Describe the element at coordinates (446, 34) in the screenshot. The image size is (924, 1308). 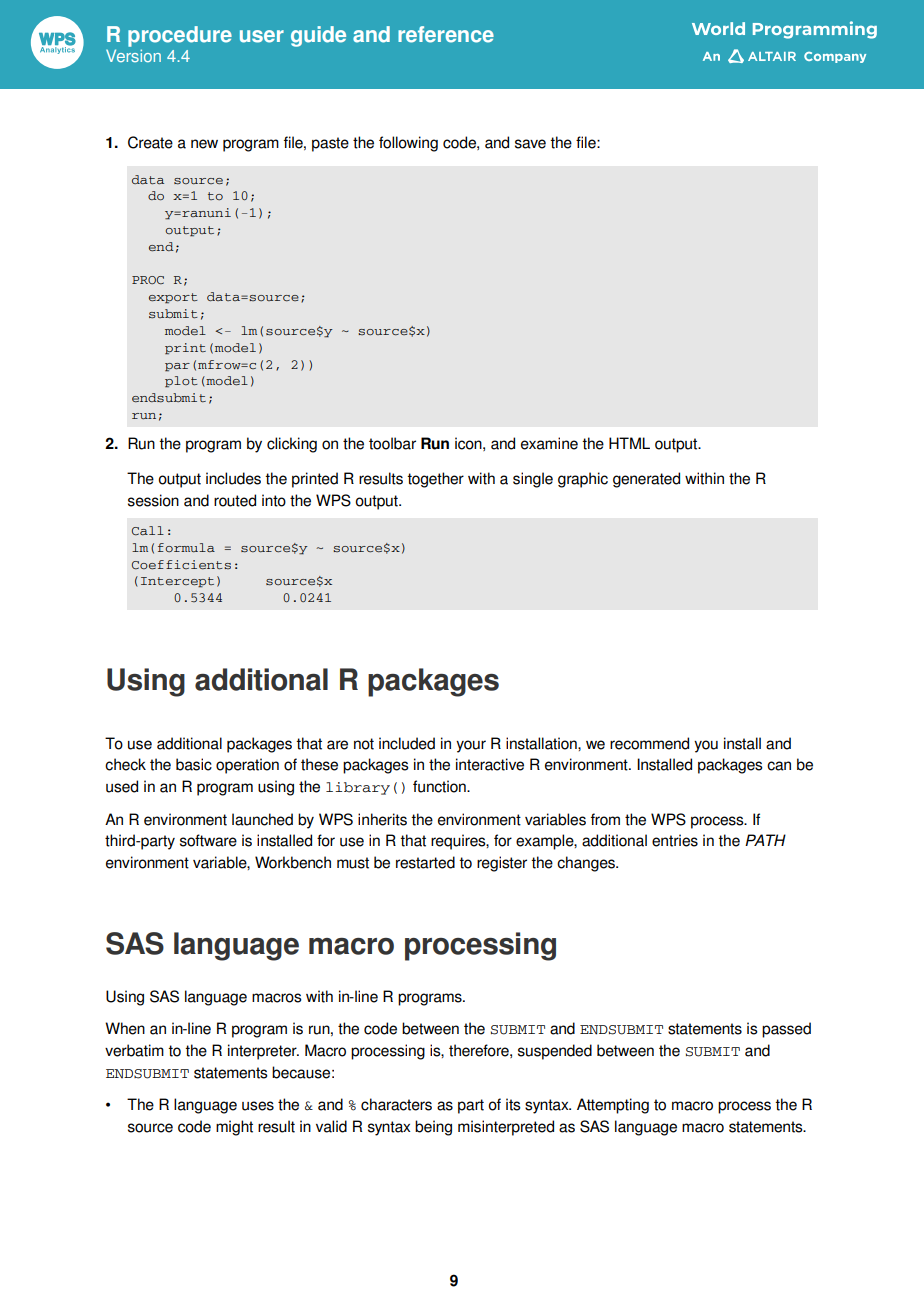
I see `reference` at that location.
